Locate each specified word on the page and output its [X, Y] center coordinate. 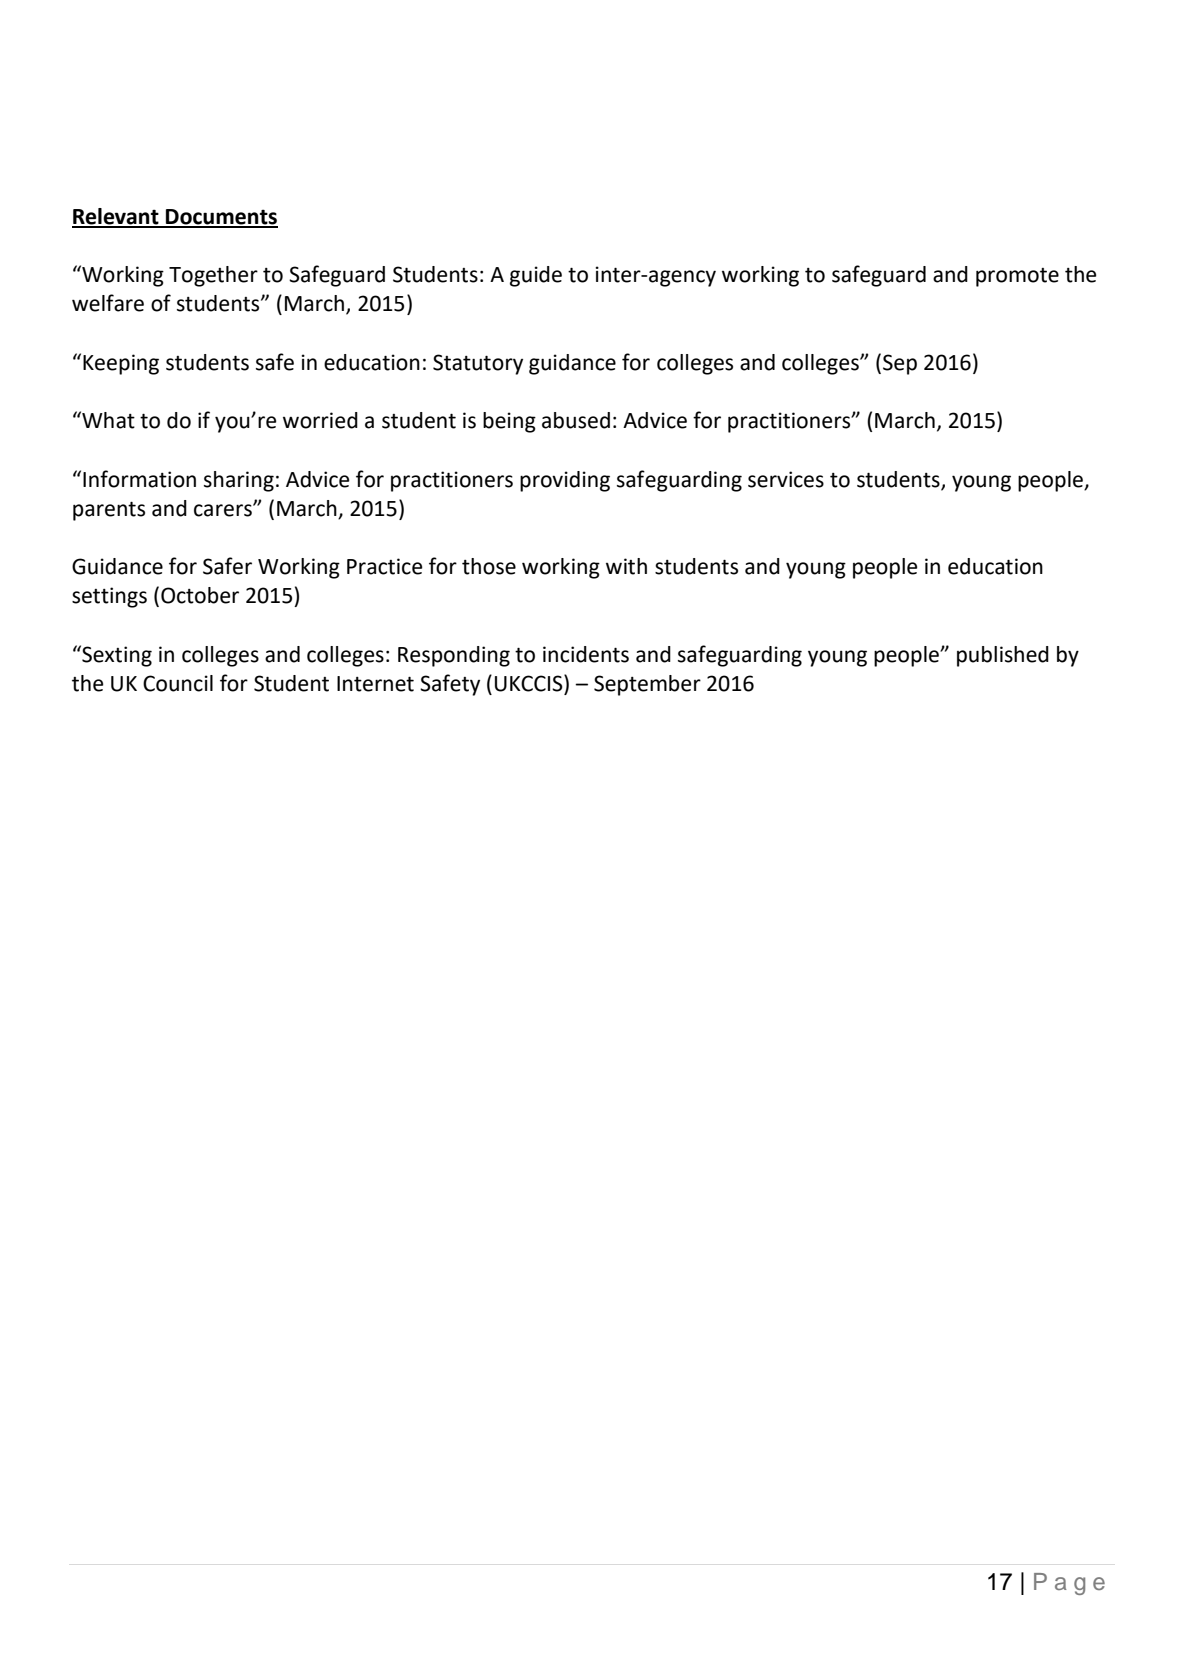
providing [565, 481]
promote [1017, 277]
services [786, 479]
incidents [586, 654]
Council [178, 683]
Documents [221, 218]
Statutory [478, 364]
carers [224, 510]
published [1003, 656]
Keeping [121, 364]
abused [576, 420]
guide [536, 276]
